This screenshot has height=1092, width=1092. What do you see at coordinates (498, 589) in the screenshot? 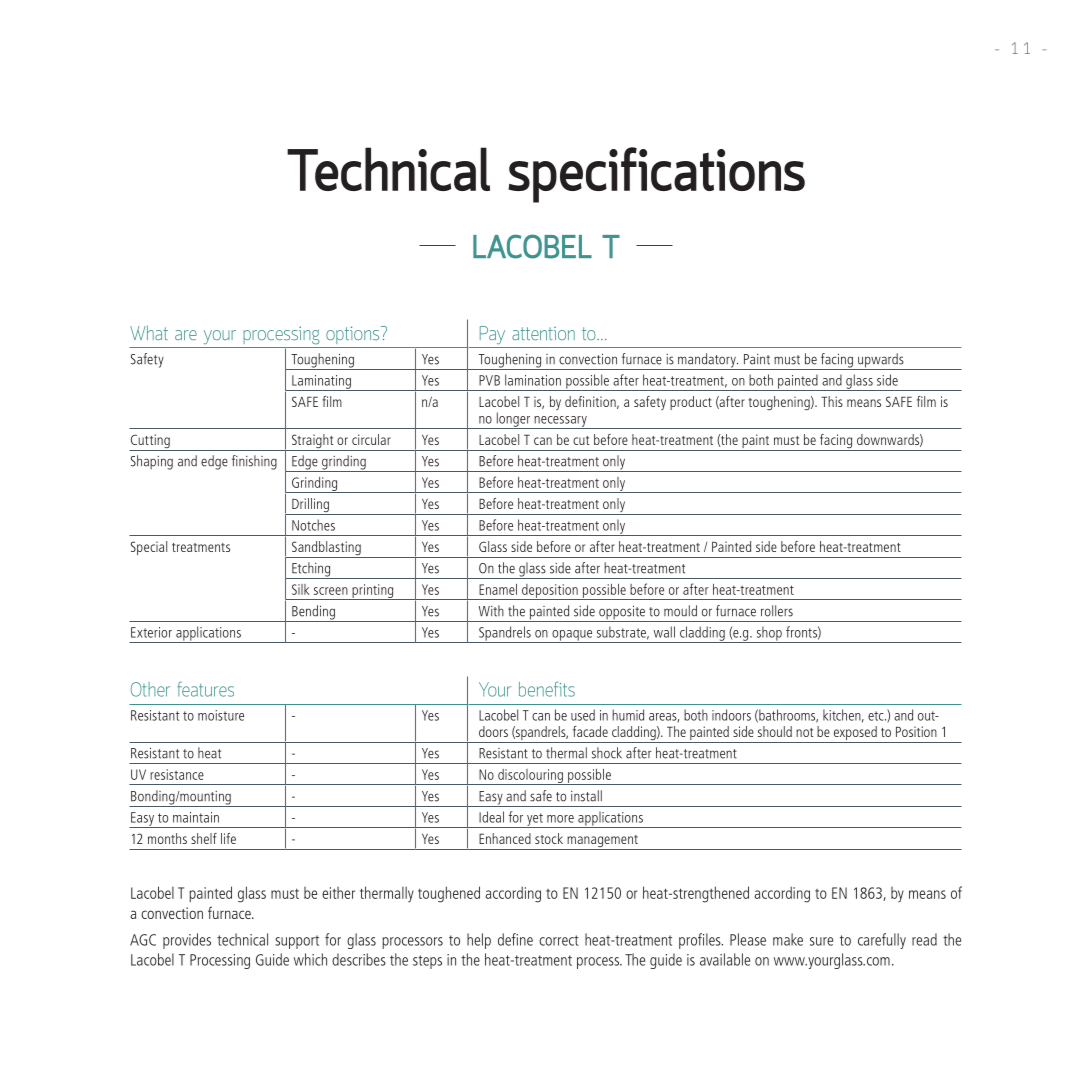
I see `Enamel` at bounding box center [498, 589].
